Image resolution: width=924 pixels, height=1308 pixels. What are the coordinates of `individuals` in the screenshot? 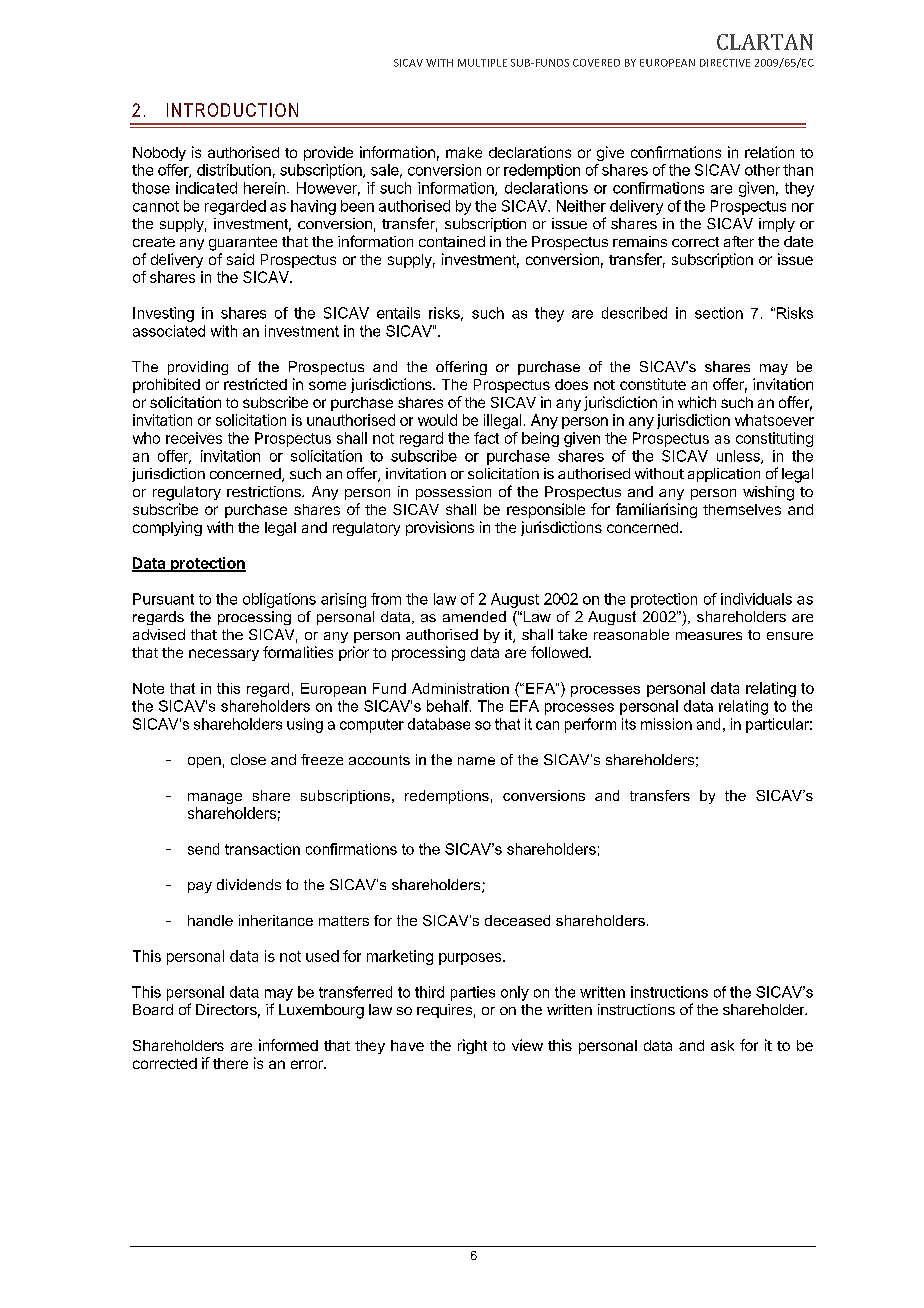 It's located at (756, 599).
